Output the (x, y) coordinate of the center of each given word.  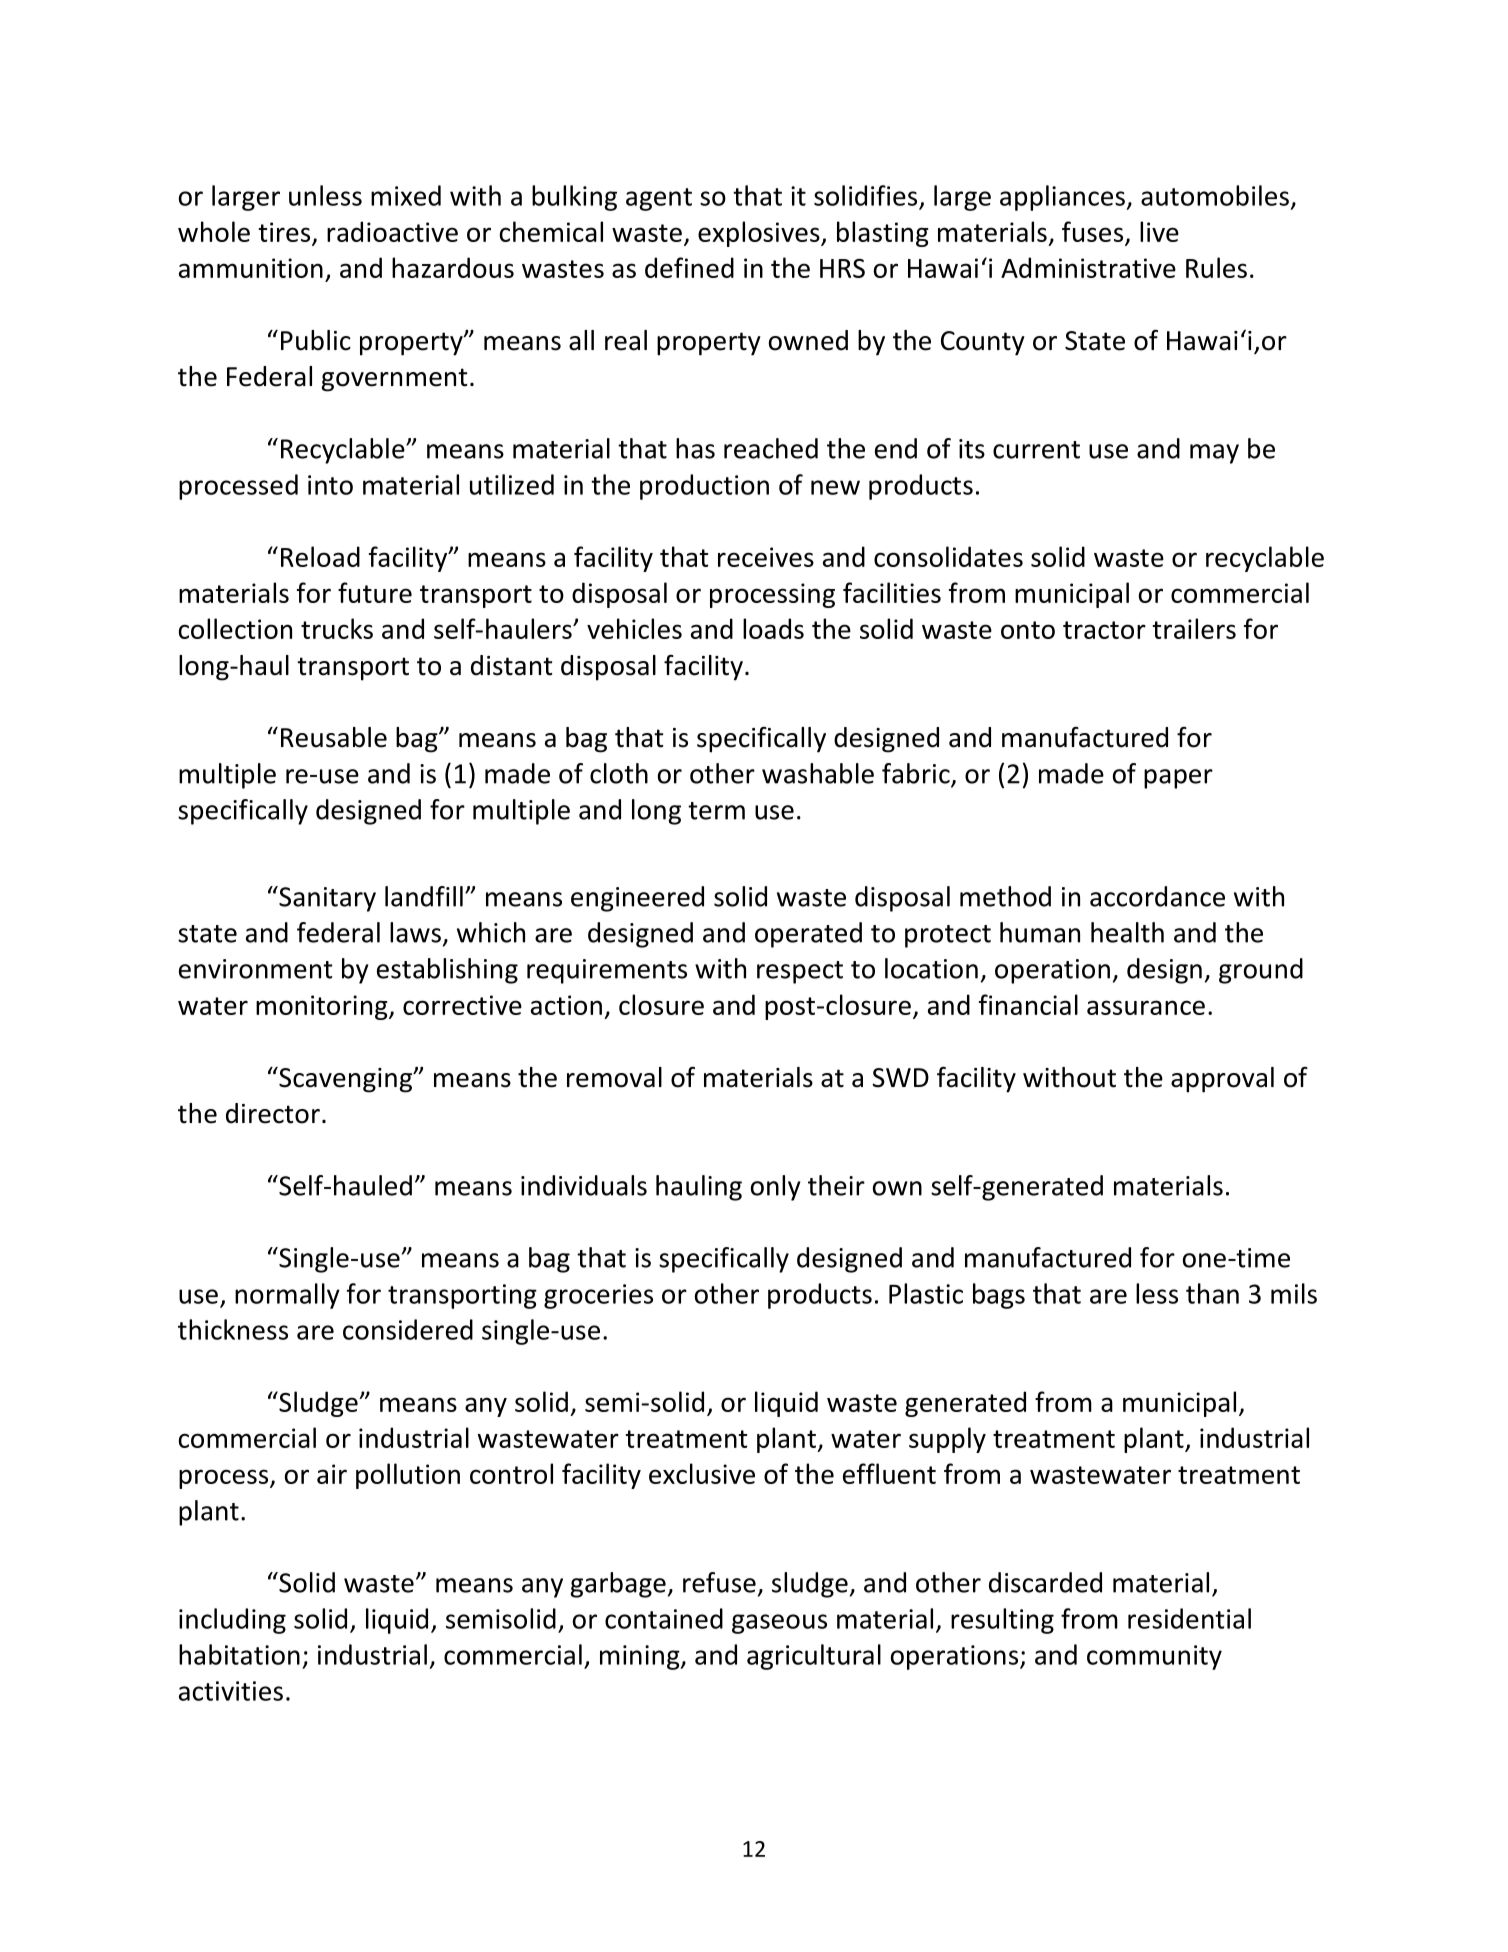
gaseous (779, 1624)
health (1127, 932)
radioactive (392, 231)
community (1154, 1657)
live (1159, 231)
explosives (760, 234)
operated (808, 935)
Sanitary (326, 899)
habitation (239, 1654)
